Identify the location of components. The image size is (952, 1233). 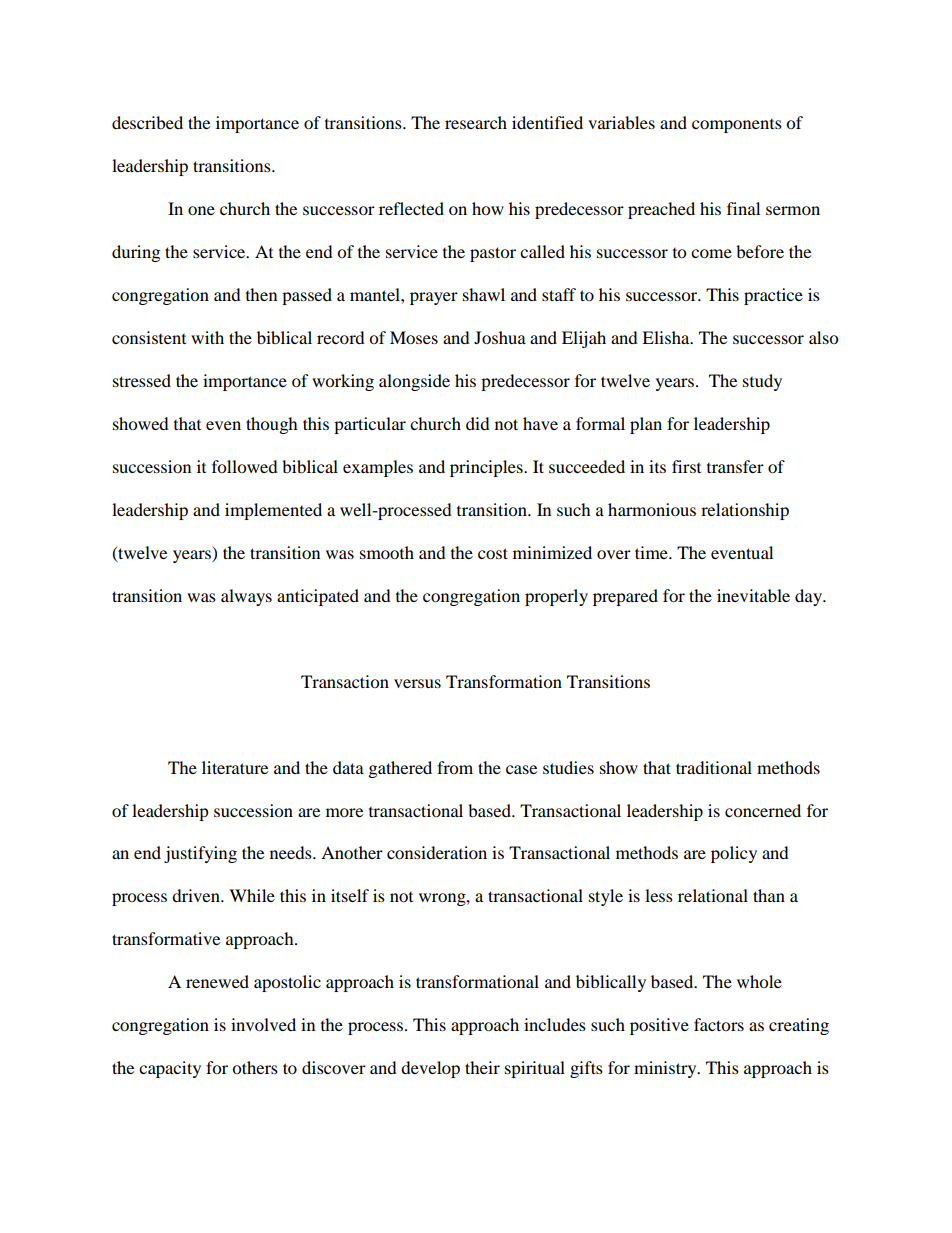
(737, 126).
